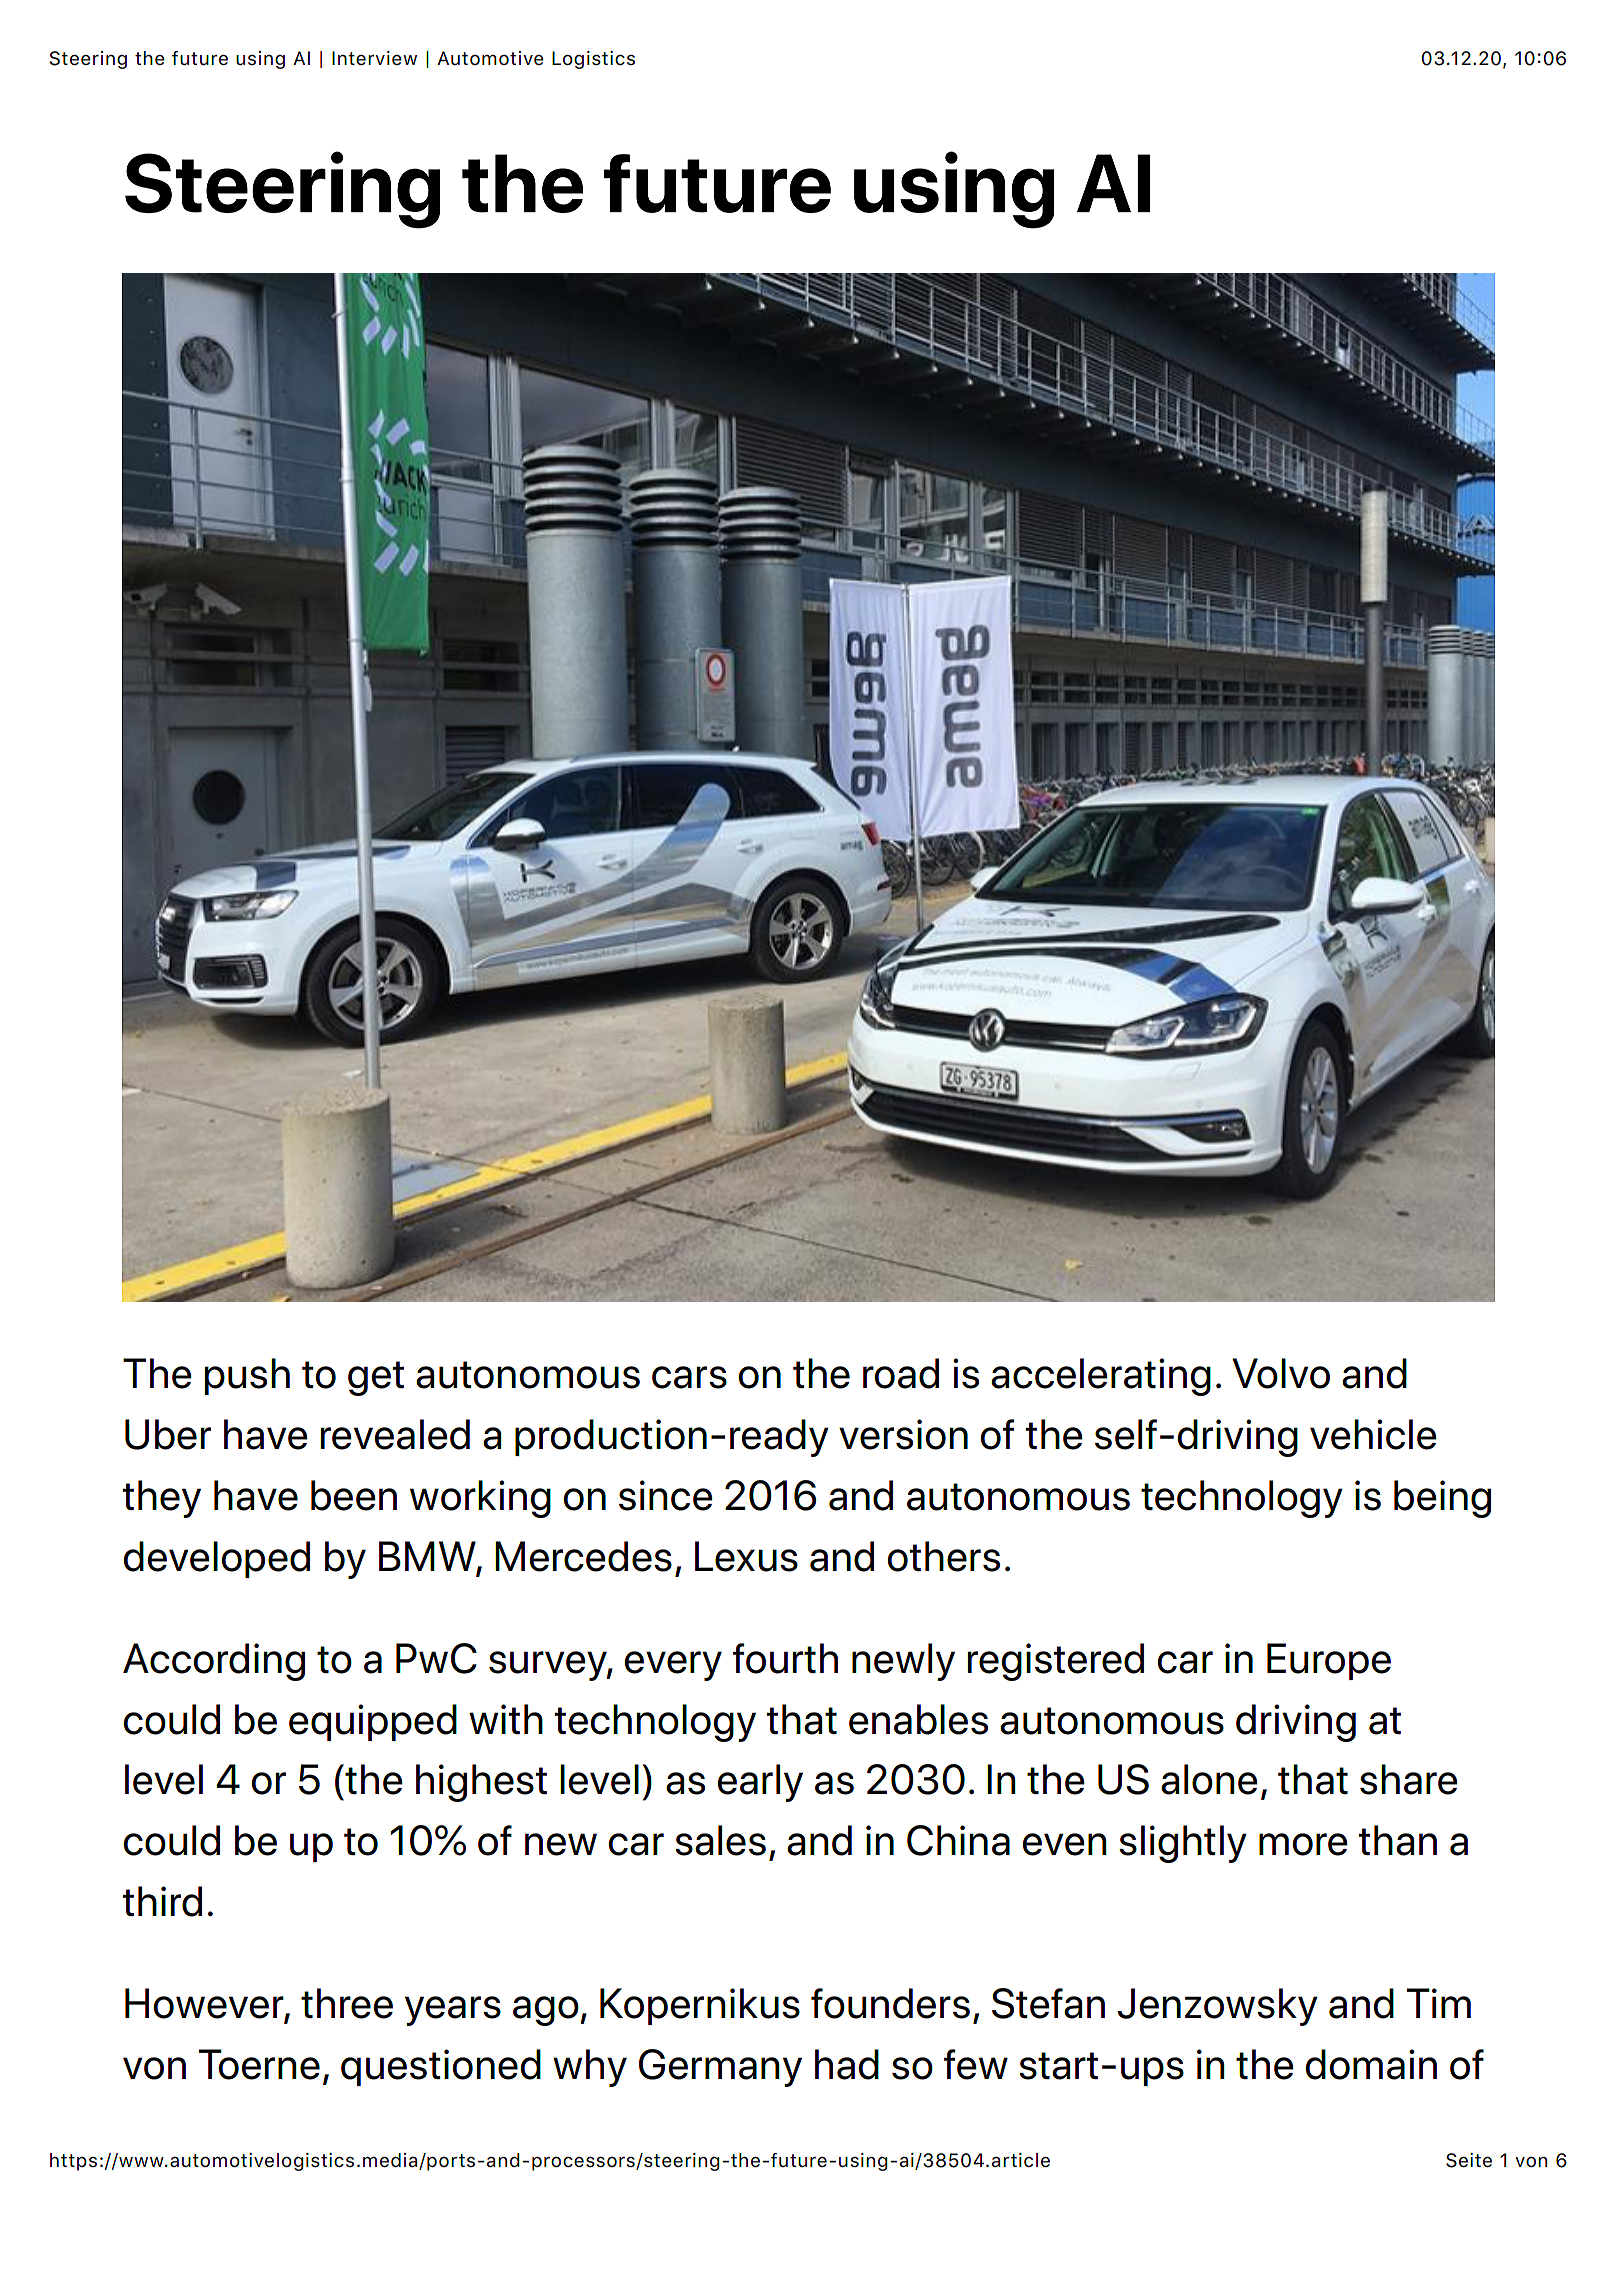 The width and height of the document is (1617, 2287). Describe the element at coordinates (347, 2003) in the document. I see `three` at that location.
